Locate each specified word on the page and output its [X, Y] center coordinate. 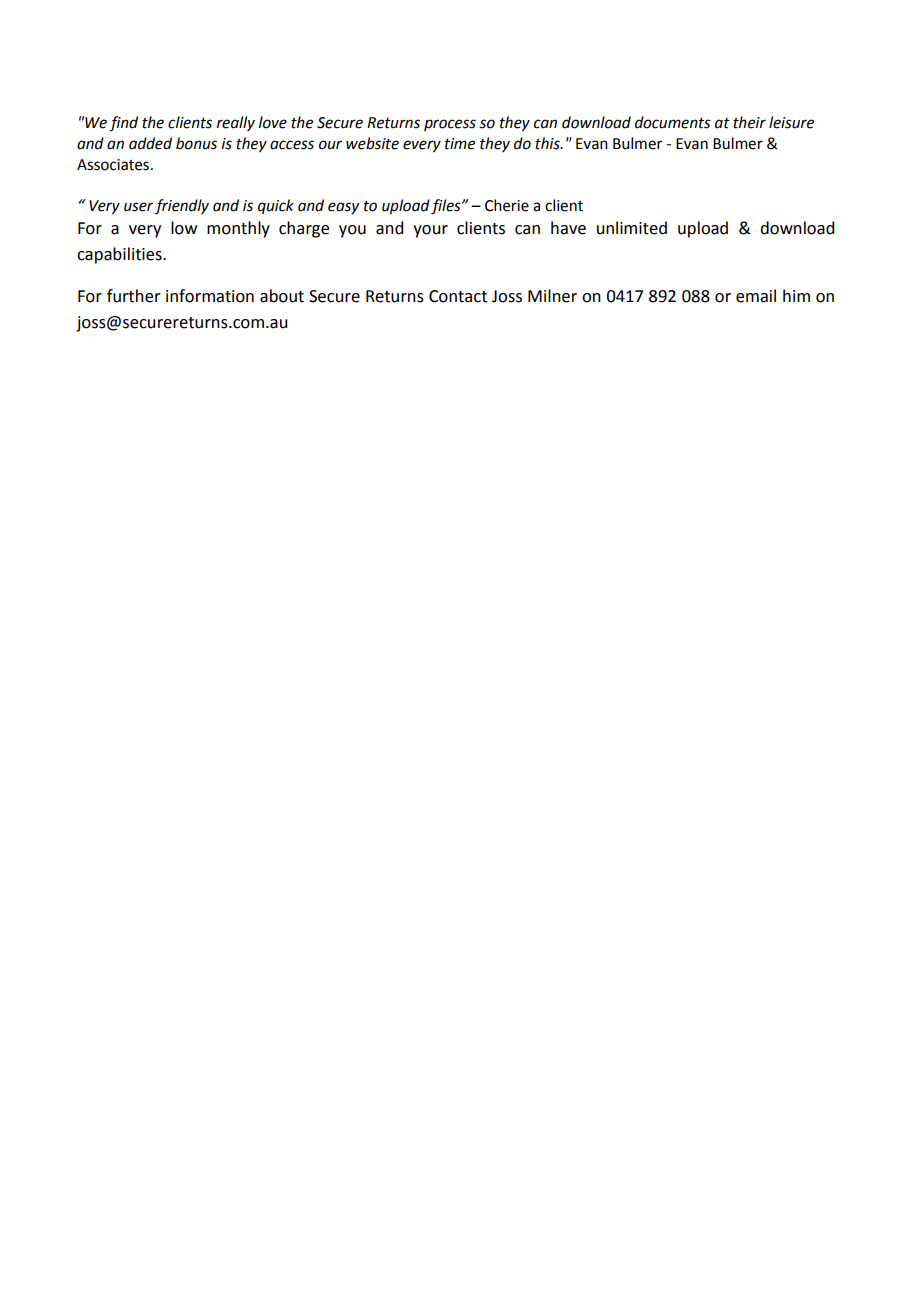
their [749, 122]
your [430, 231]
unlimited [632, 228]
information [210, 296]
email [756, 296]
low [184, 228]
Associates [113, 165]
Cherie [507, 205]
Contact [458, 296]
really [236, 123]
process [450, 125]
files [447, 207]
